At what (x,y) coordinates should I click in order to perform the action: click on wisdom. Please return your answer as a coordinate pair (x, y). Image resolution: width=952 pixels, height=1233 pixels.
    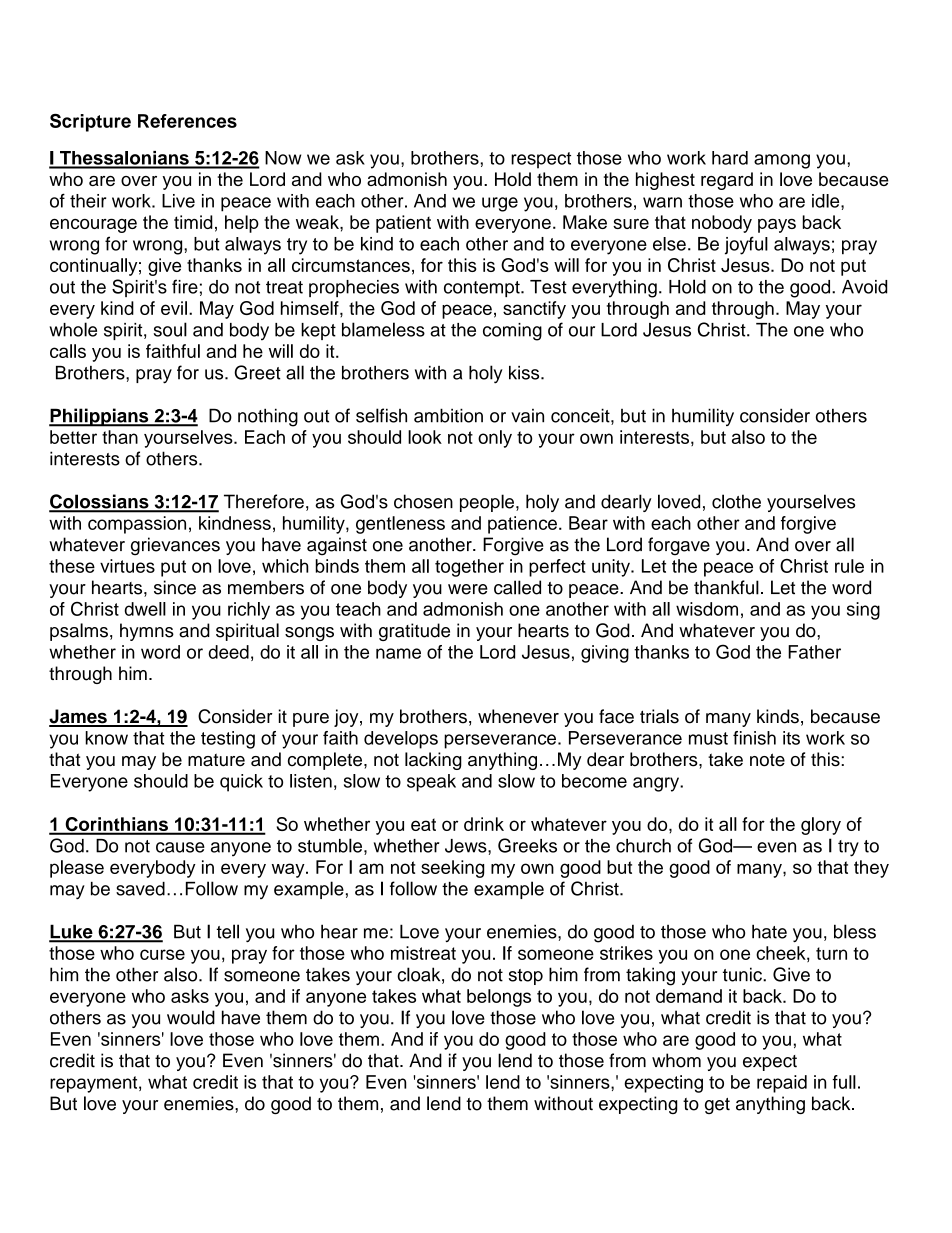
    Looking at the image, I should click on (707, 609).
